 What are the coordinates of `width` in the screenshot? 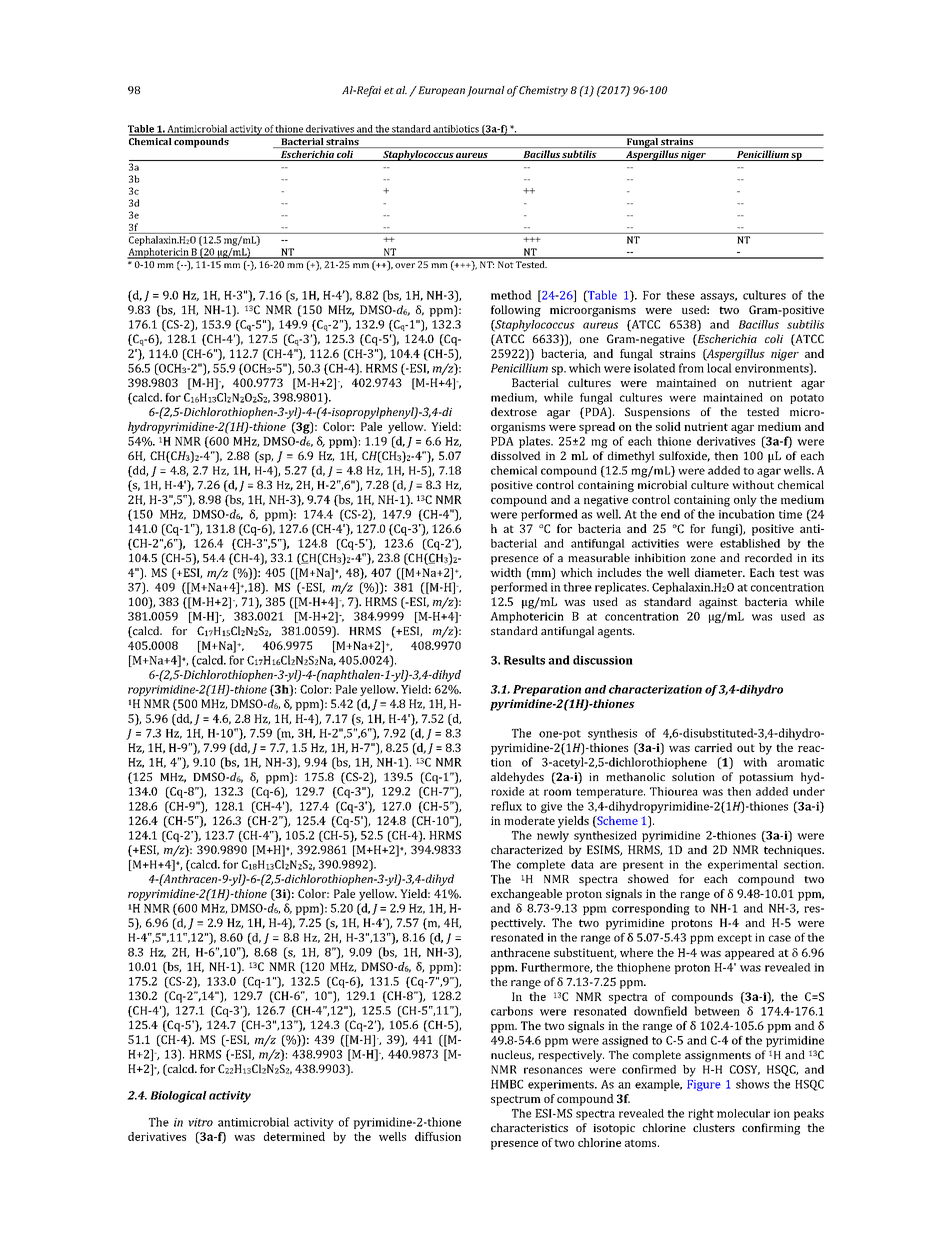 It's located at (505, 572).
